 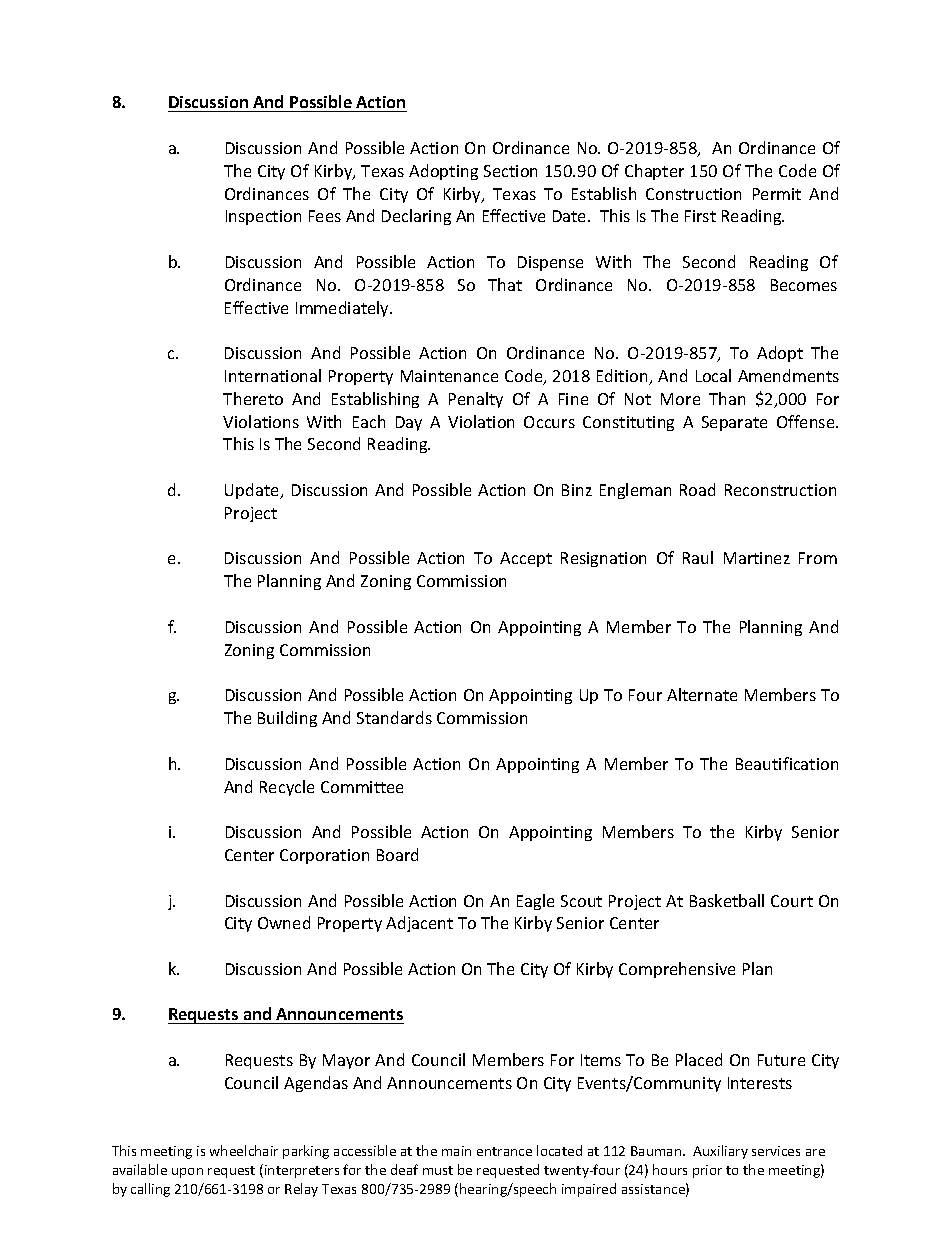 What do you see at coordinates (263, 217) in the document?
I see `Inspection` at bounding box center [263, 217].
